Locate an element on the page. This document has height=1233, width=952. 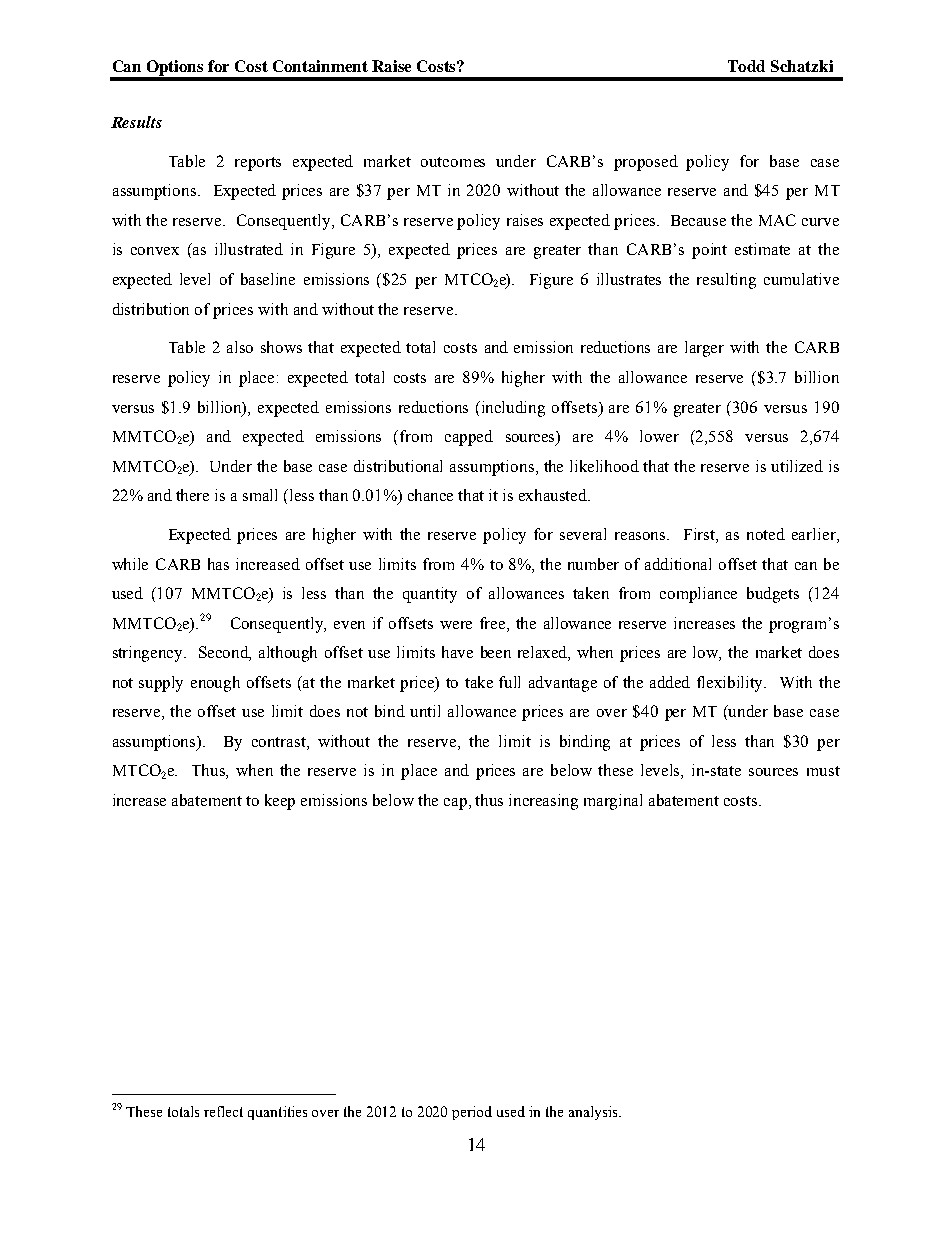
outcomes is located at coordinates (453, 162).
